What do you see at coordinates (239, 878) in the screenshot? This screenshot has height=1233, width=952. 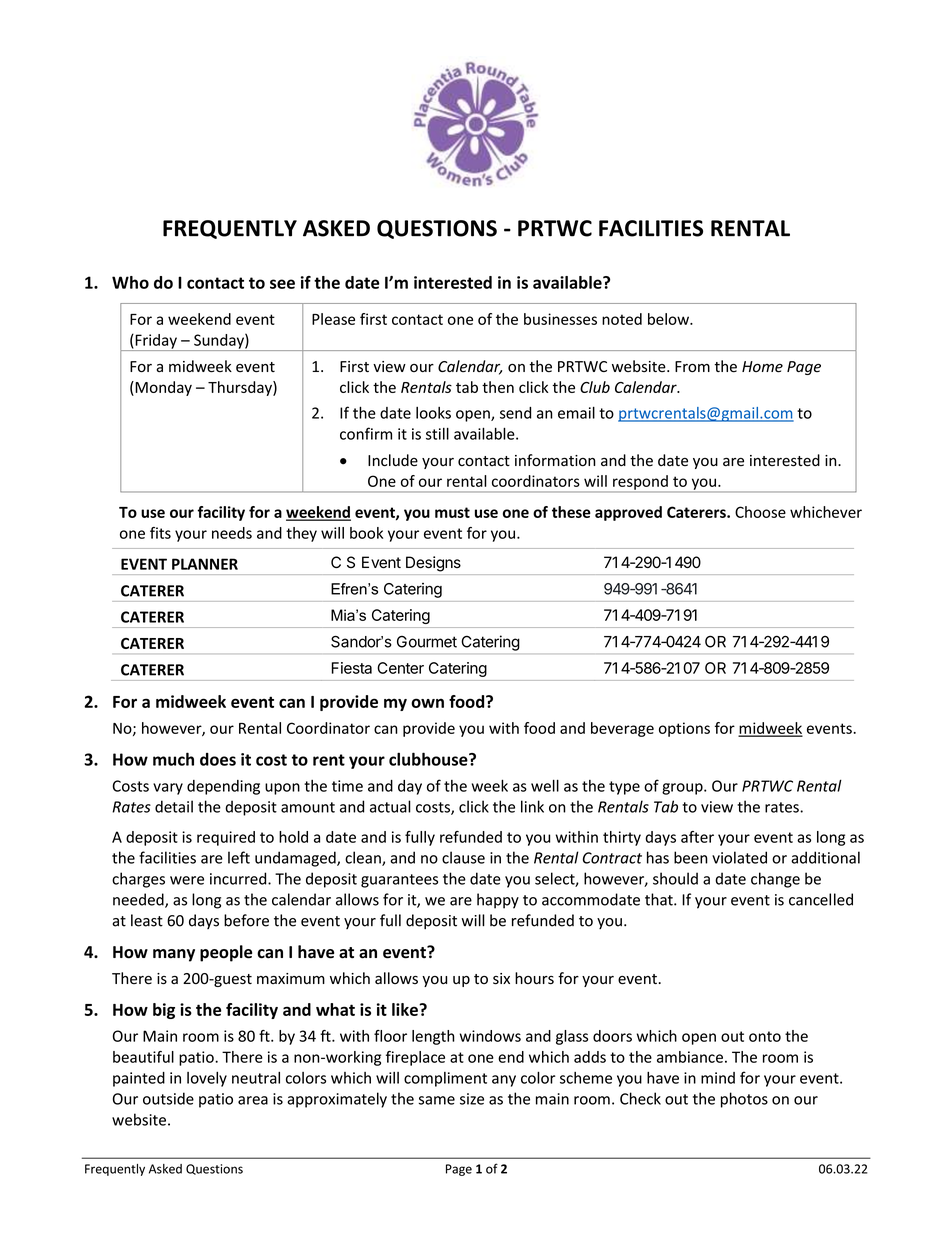 I see `incurred` at bounding box center [239, 878].
